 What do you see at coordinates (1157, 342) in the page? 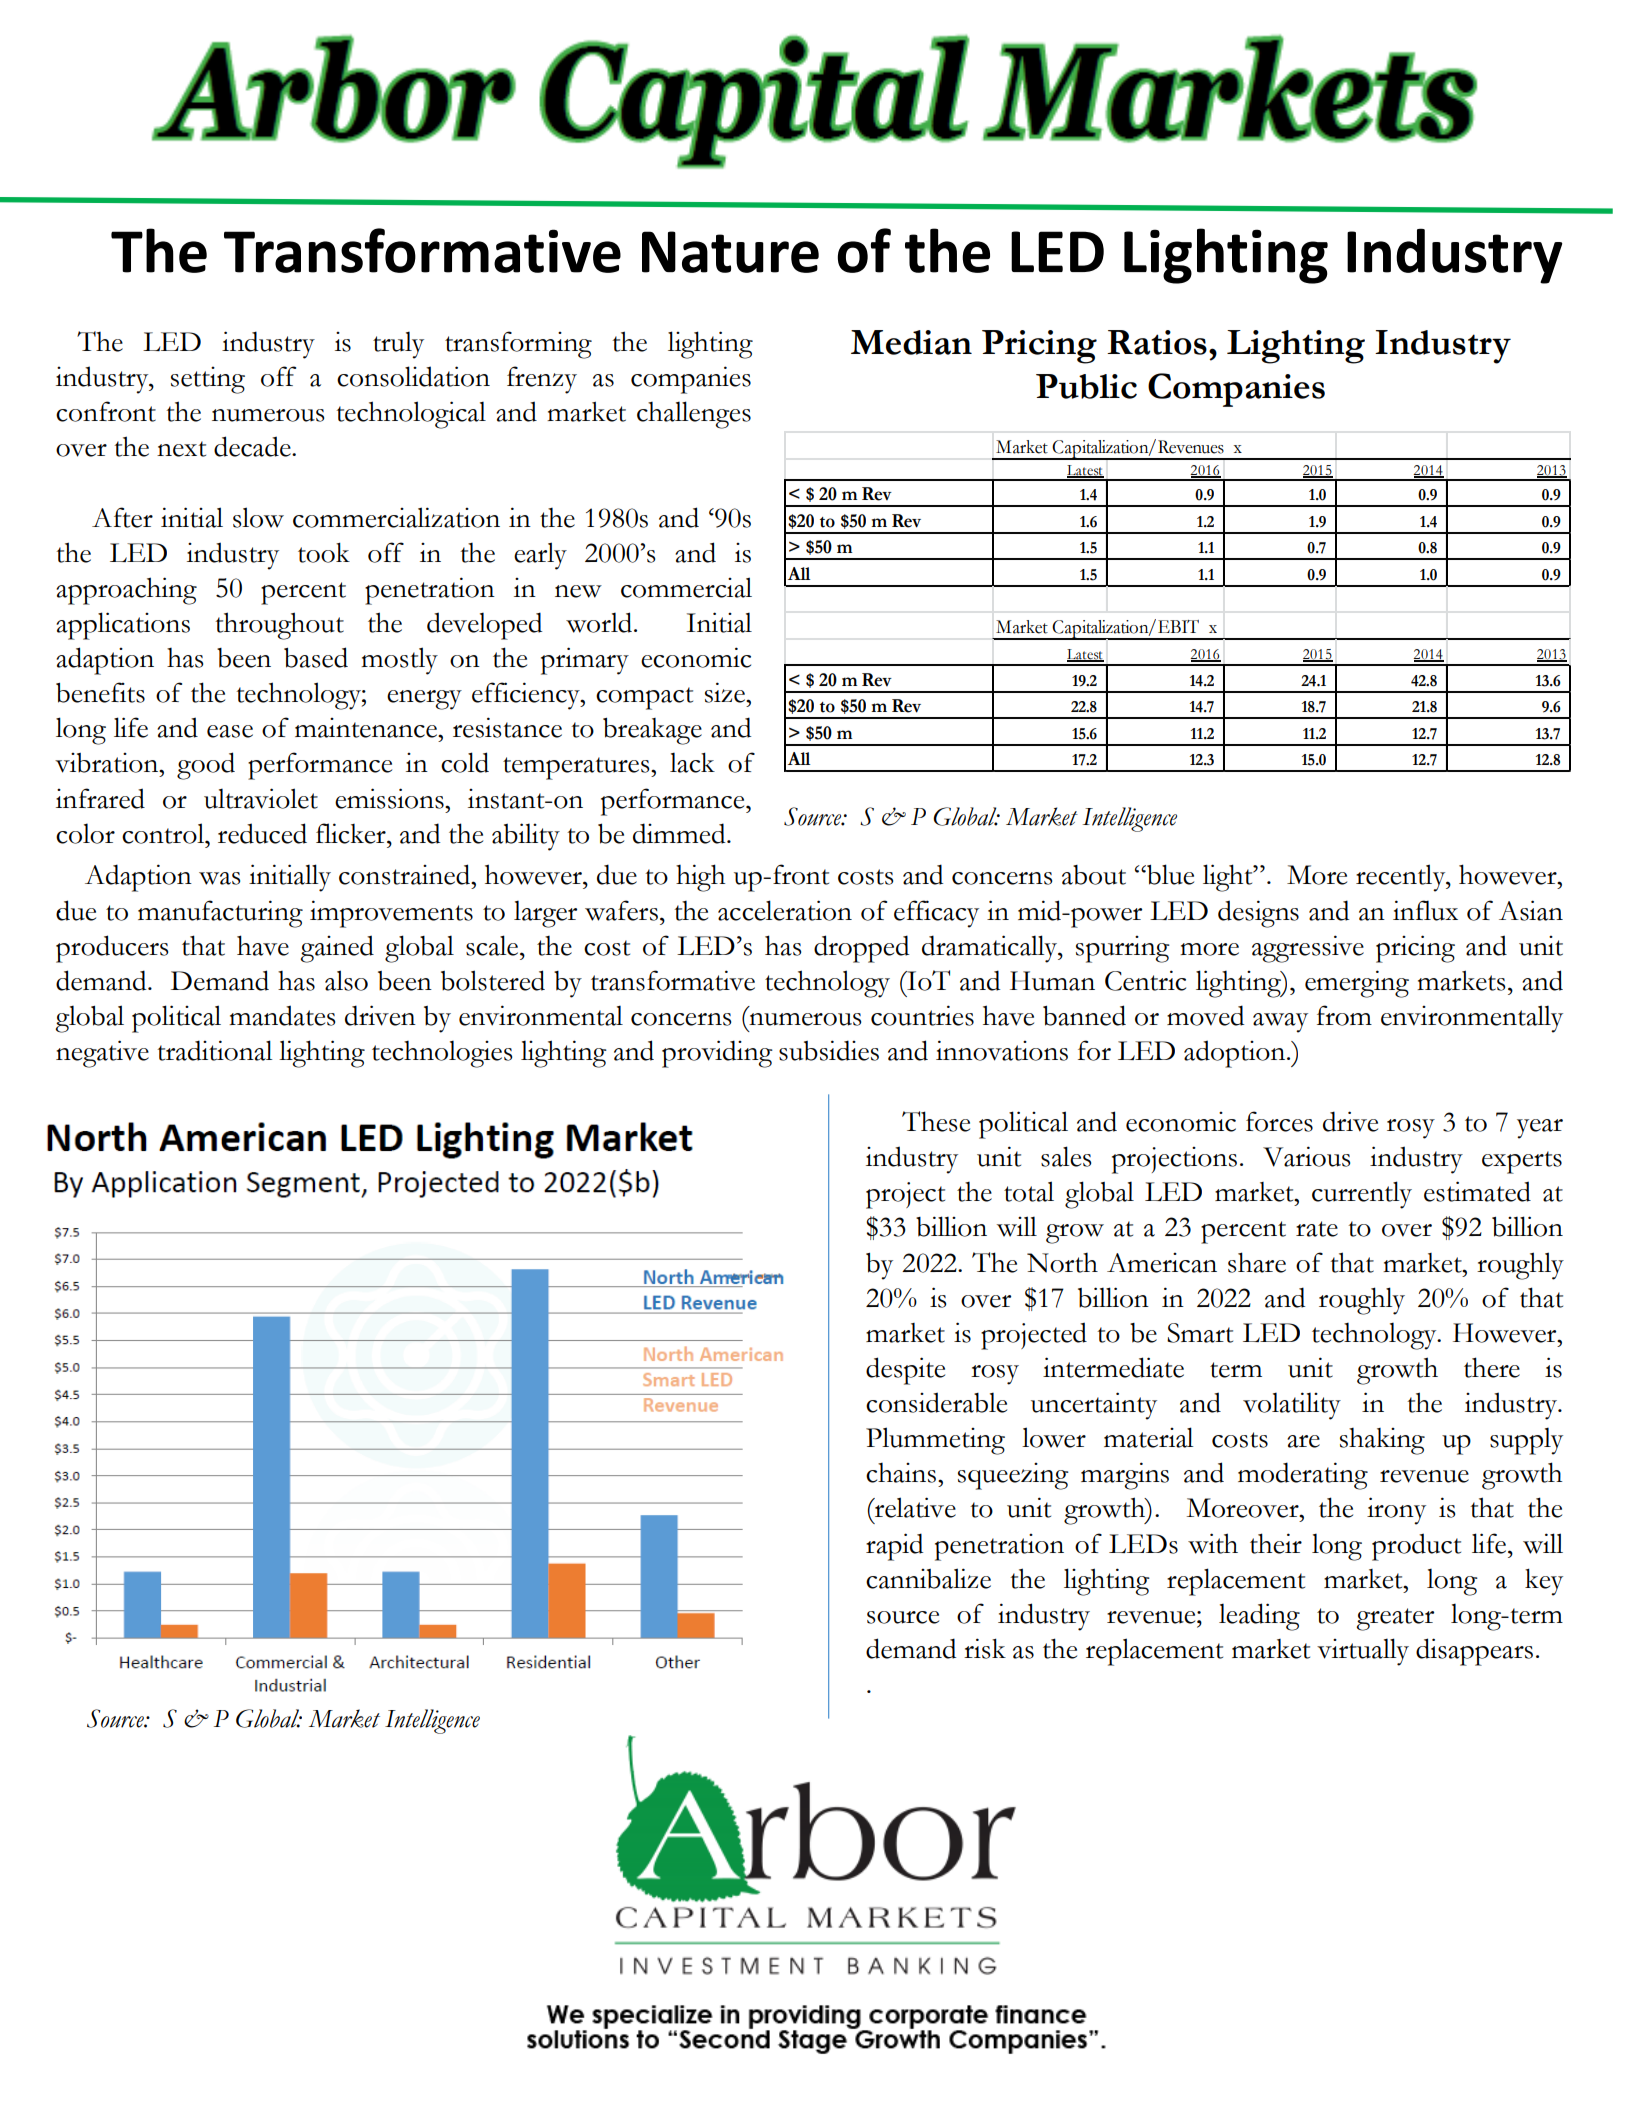
I see `Ratios` at bounding box center [1157, 342].
